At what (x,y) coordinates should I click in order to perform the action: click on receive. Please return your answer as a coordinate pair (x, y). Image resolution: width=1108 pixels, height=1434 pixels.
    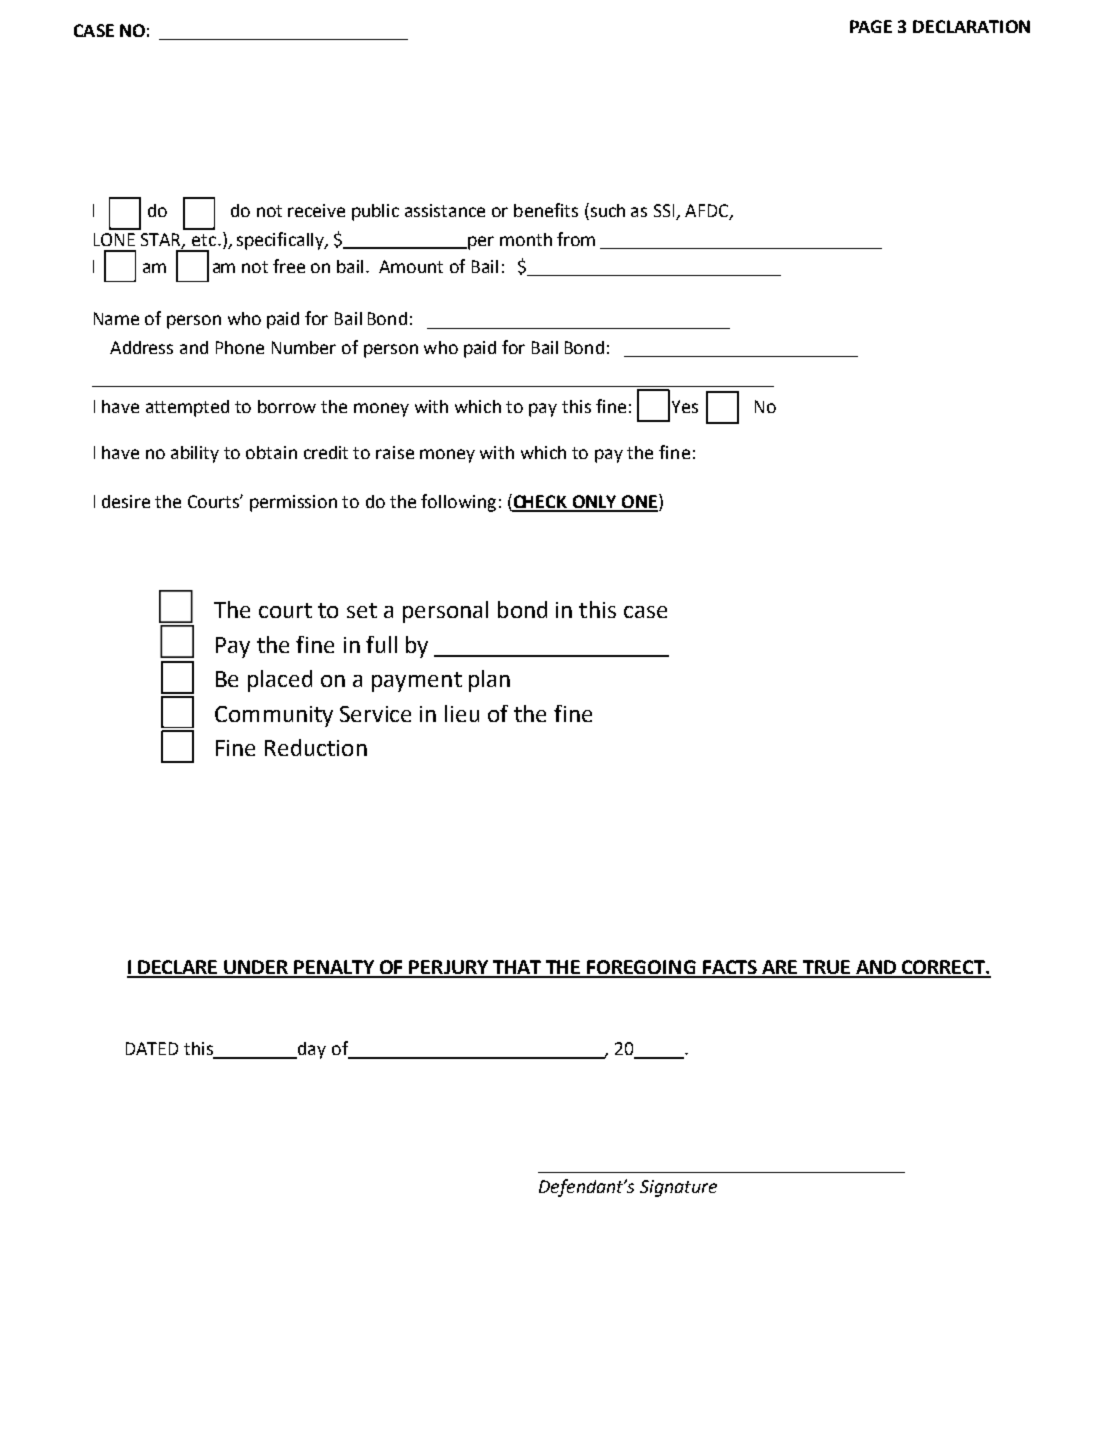
    Looking at the image, I should click on (316, 210).
